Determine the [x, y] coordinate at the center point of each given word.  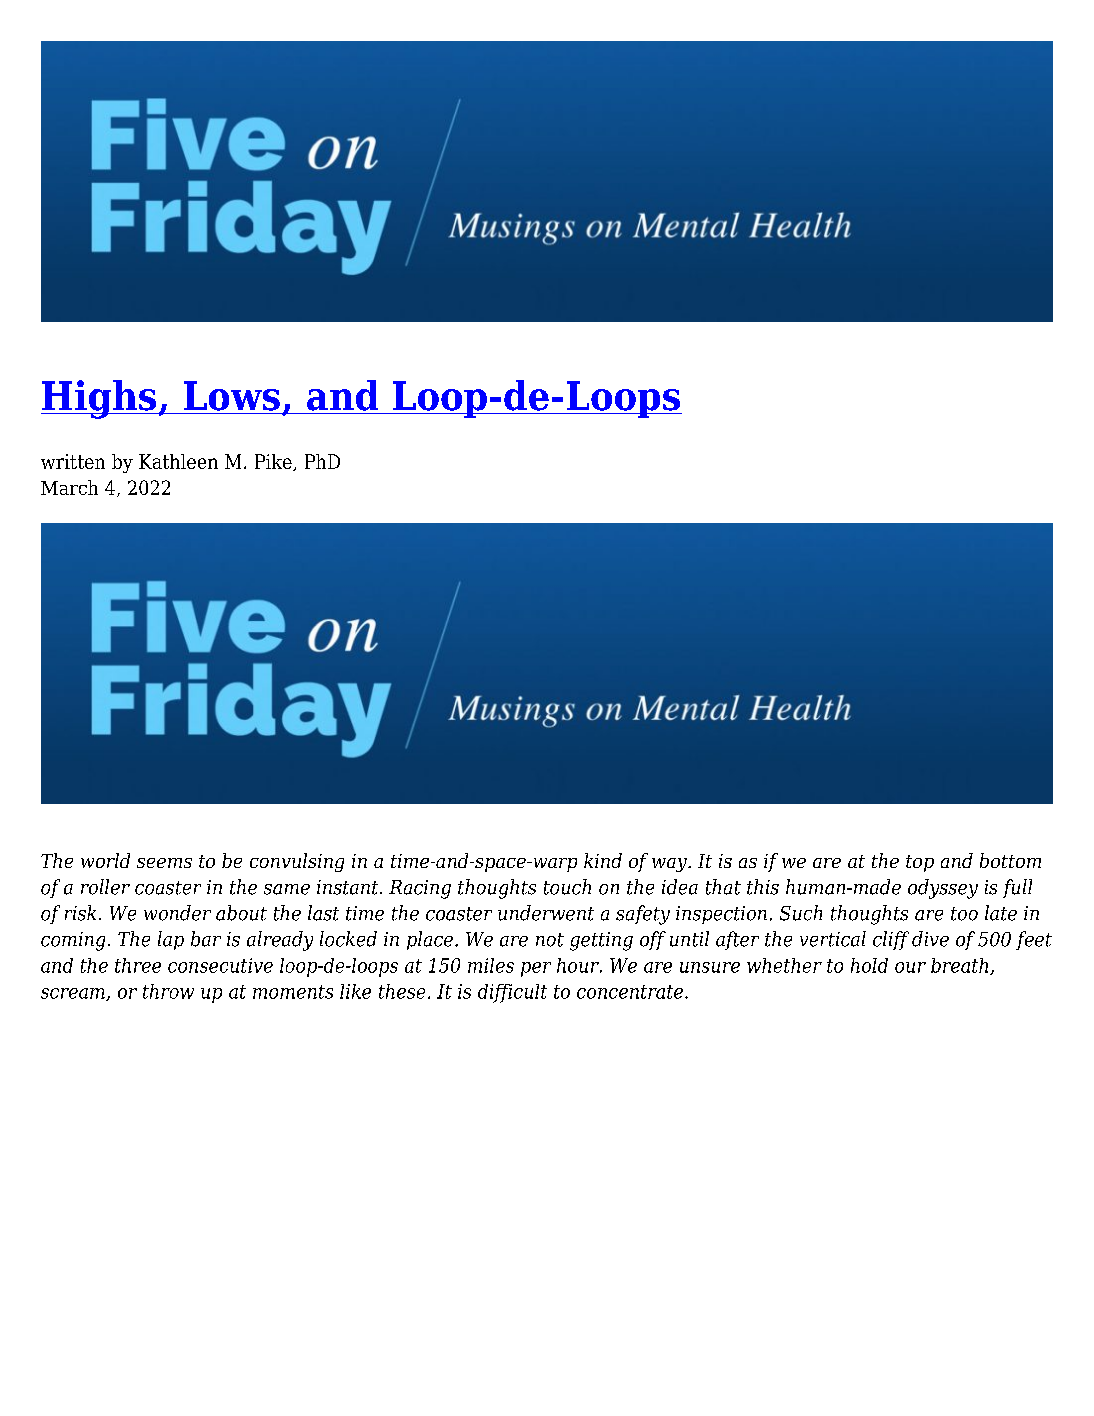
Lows [232, 396]
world [105, 860]
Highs [100, 399]
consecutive [220, 965]
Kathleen [178, 461]
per [536, 969]
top [920, 863]
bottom [1010, 860]
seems [164, 863]
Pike [274, 462]
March [69, 487]
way [670, 865]
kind [603, 860]
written [73, 461]
